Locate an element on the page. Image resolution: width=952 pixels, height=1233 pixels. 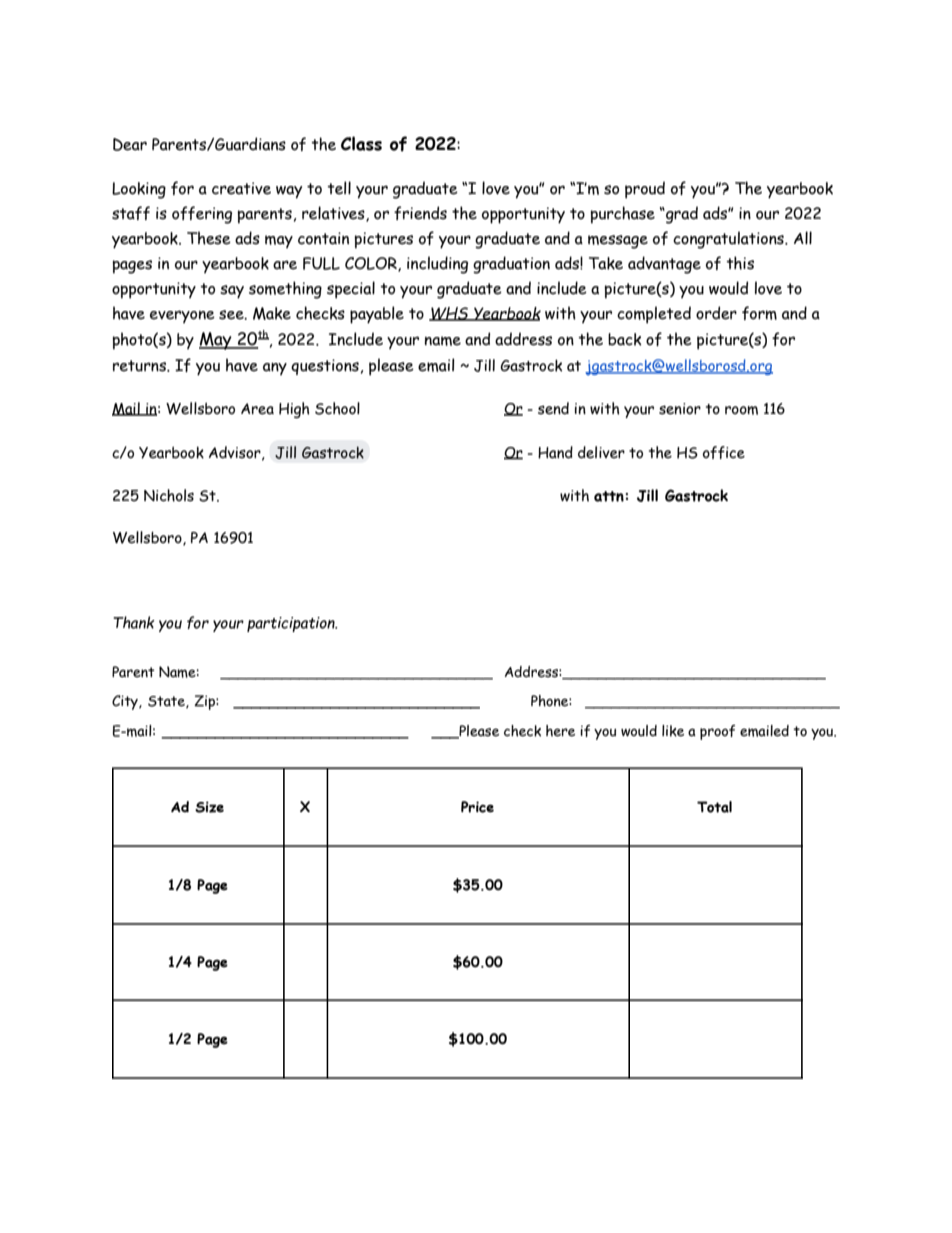
Thank is located at coordinates (134, 622).
